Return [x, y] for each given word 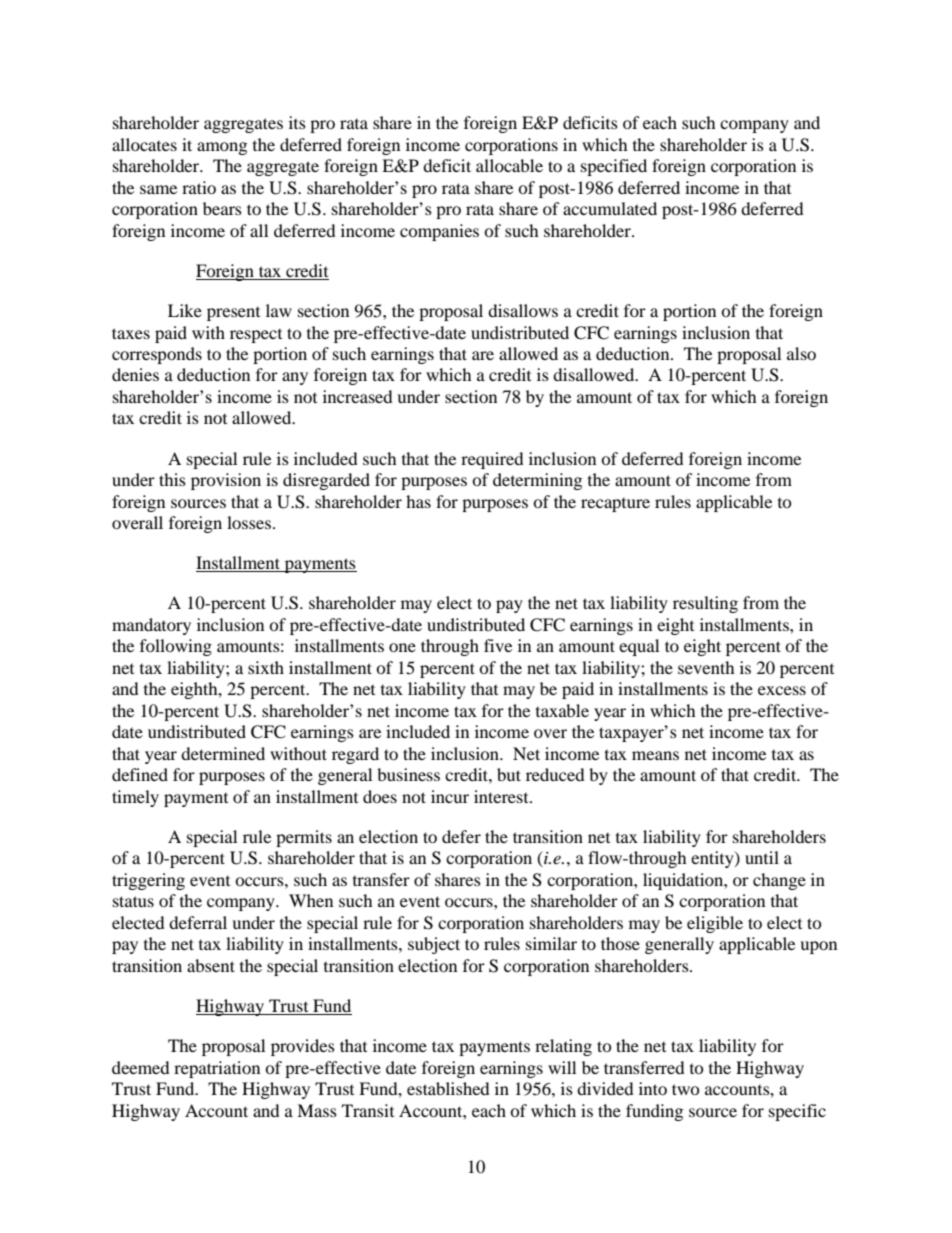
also [801, 353]
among [222, 148]
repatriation [217, 1069]
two [686, 1089]
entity [713, 859]
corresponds [157, 355]
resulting [705, 604]
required [492, 460]
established [448, 1088]
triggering [148, 881]
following [176, 647]
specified [614, 167]
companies [439, 232]
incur [450, 796]
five [498, 645]
